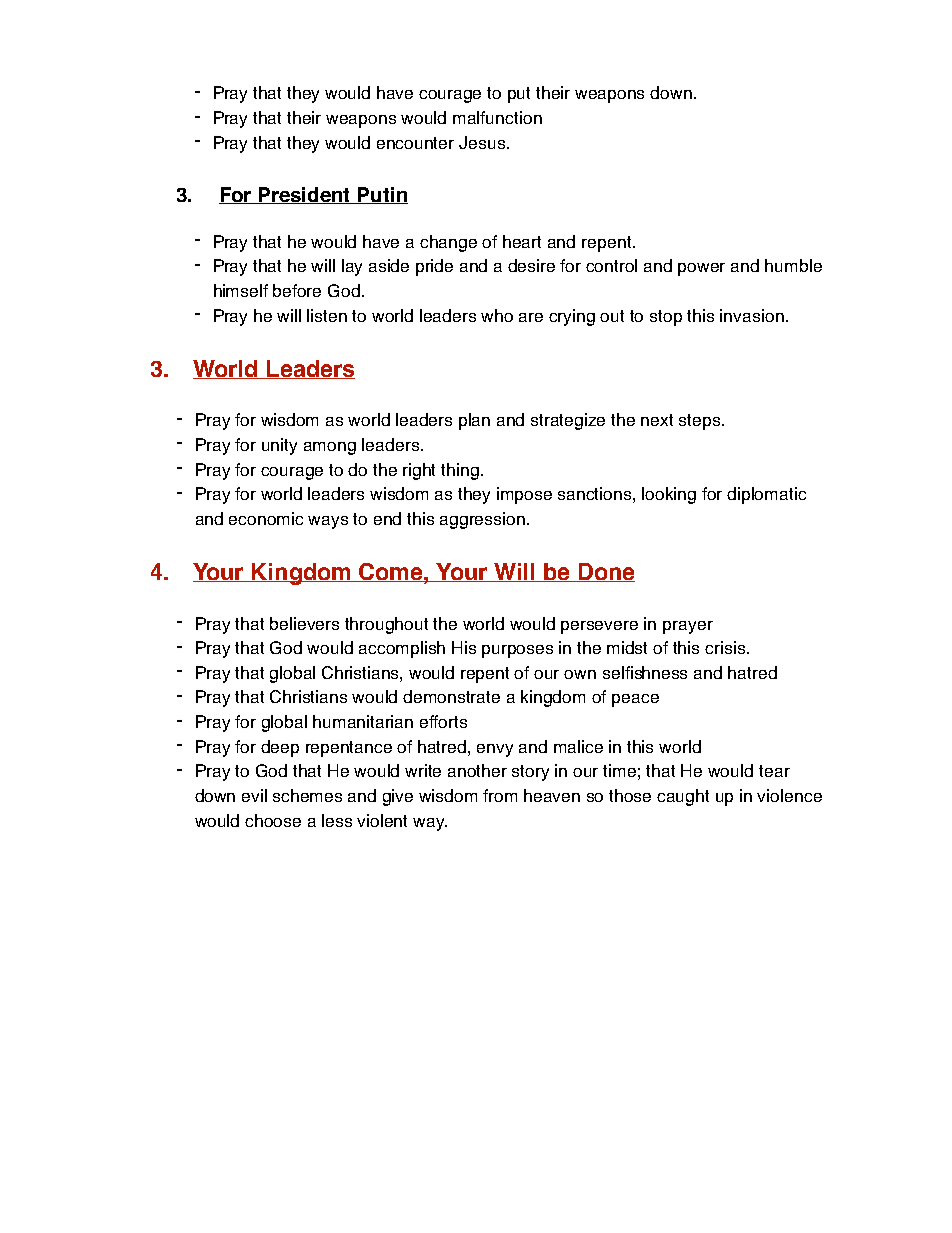  Describe the element at coordinates (766, 495) in the screenshot. I see `diplomatic` at that location.
